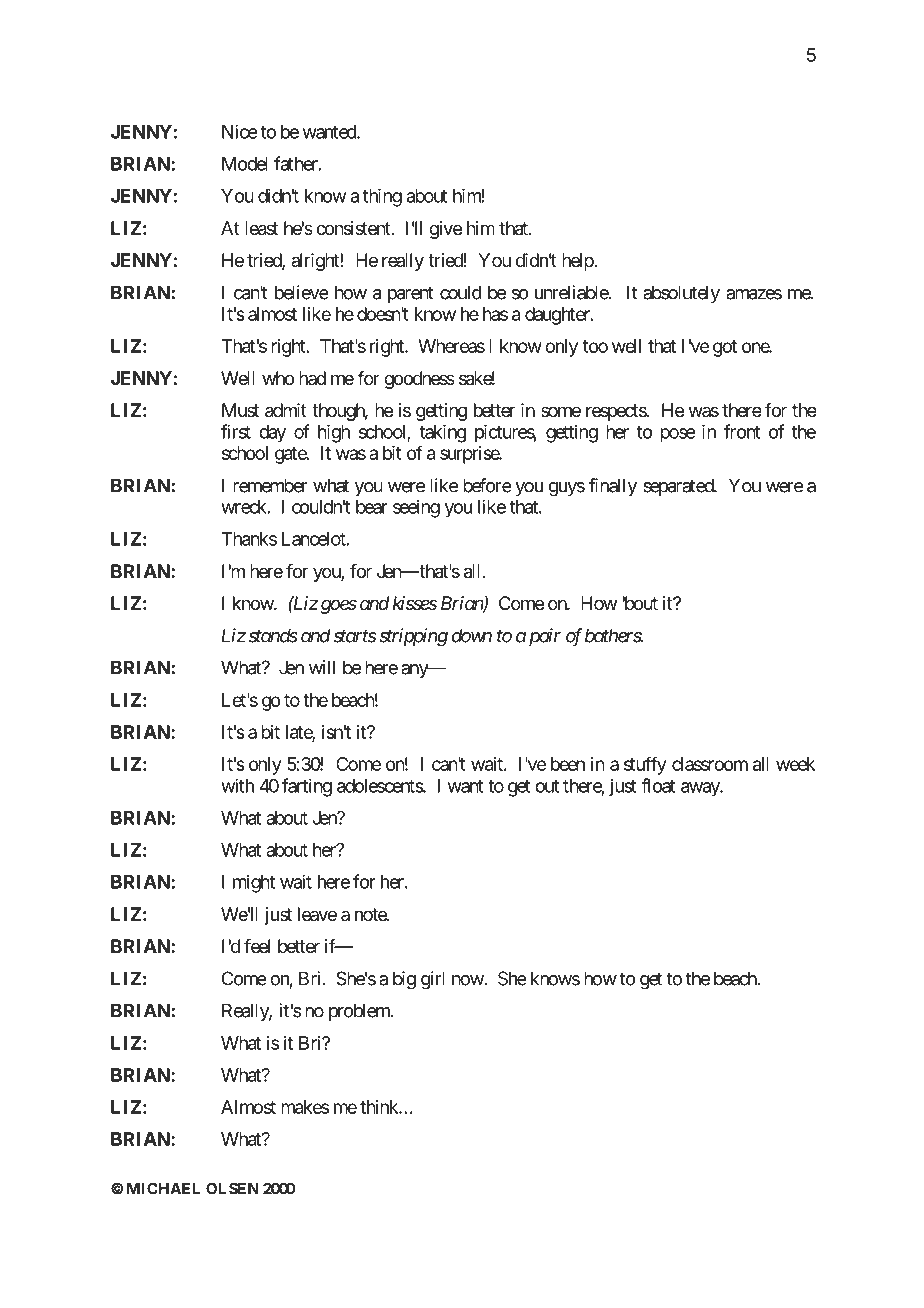  What do you see at coordinates (681, 294) in the screenshot?
I see `absolutely` at bounding box center [681, 294].
